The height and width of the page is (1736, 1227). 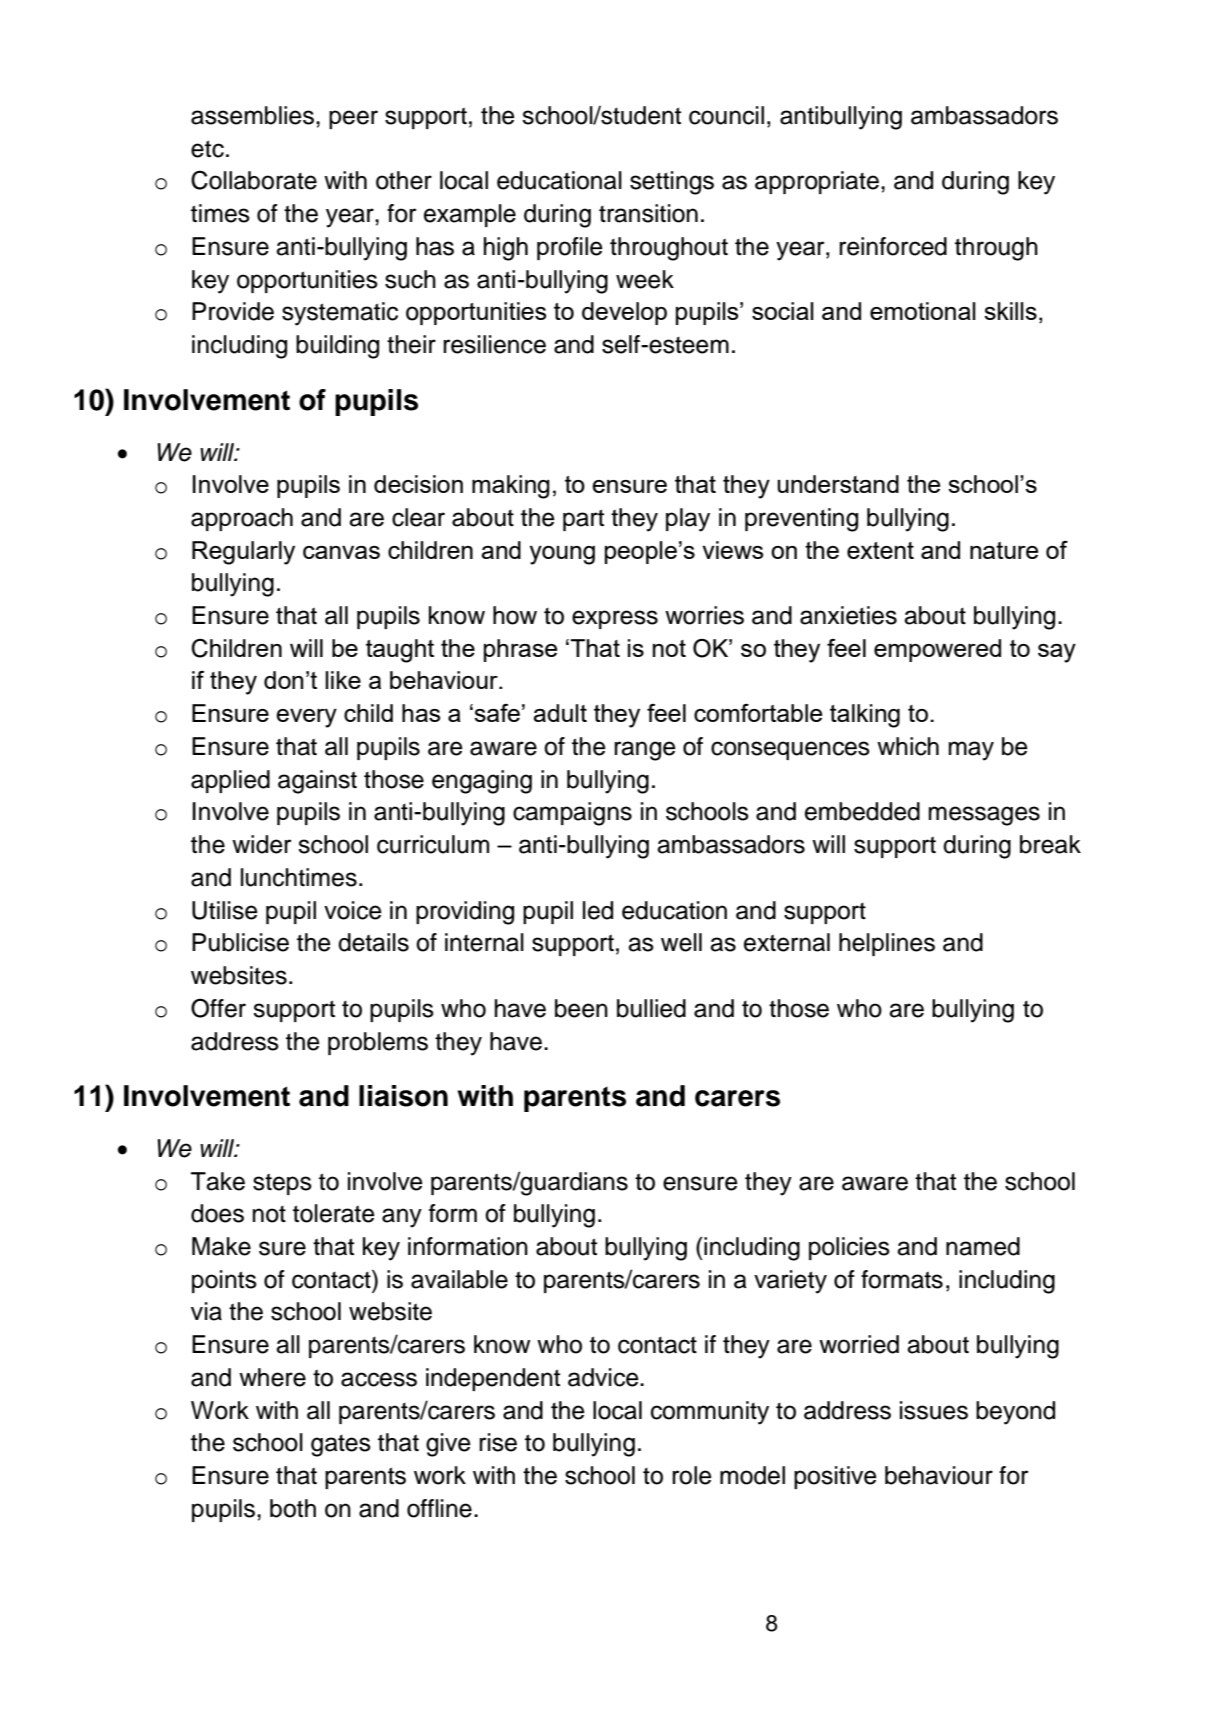 I want to click on Collaborate, so click(x=254, y=180).
